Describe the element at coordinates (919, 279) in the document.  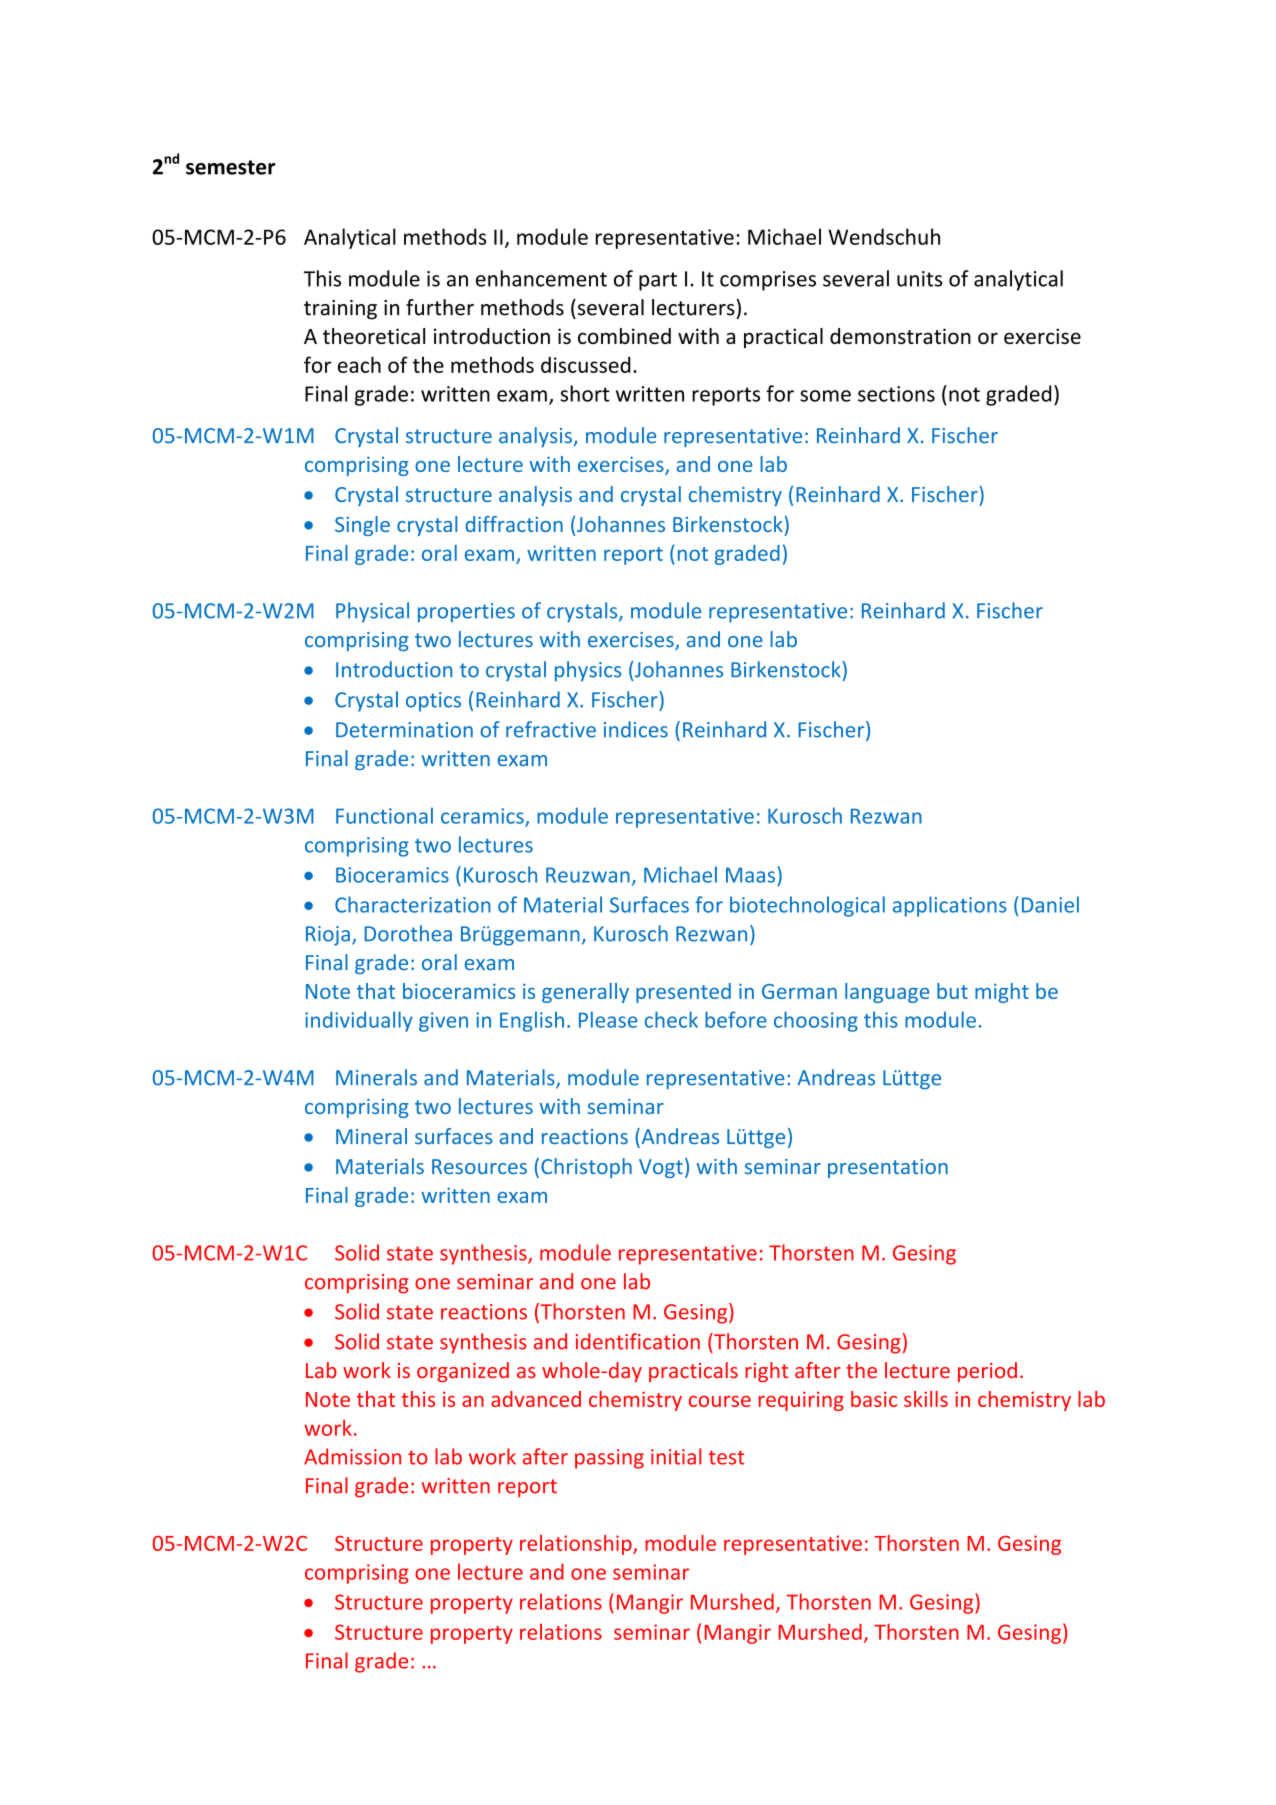
I see `units` at that location.
